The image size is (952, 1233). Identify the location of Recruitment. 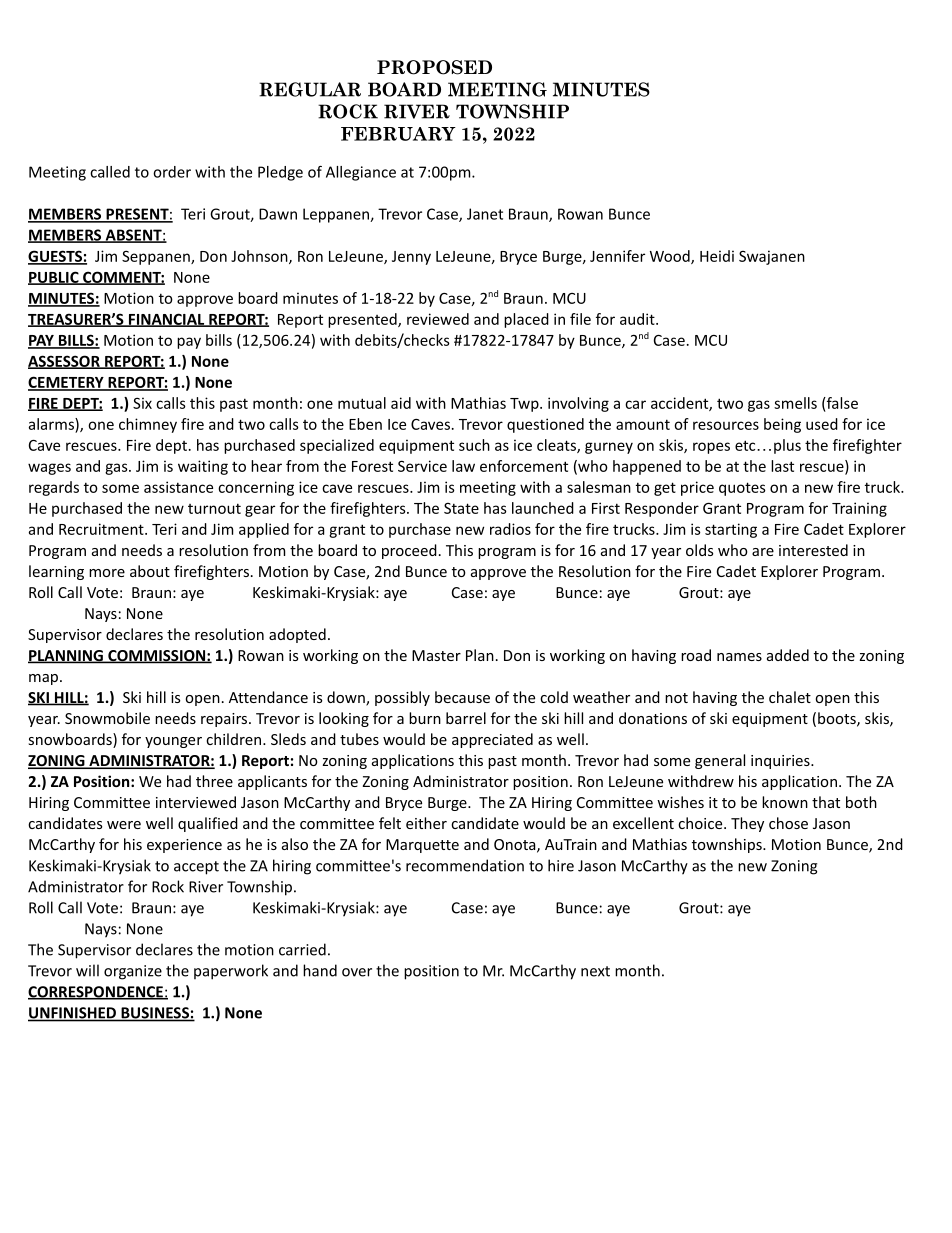
(102, 529).
